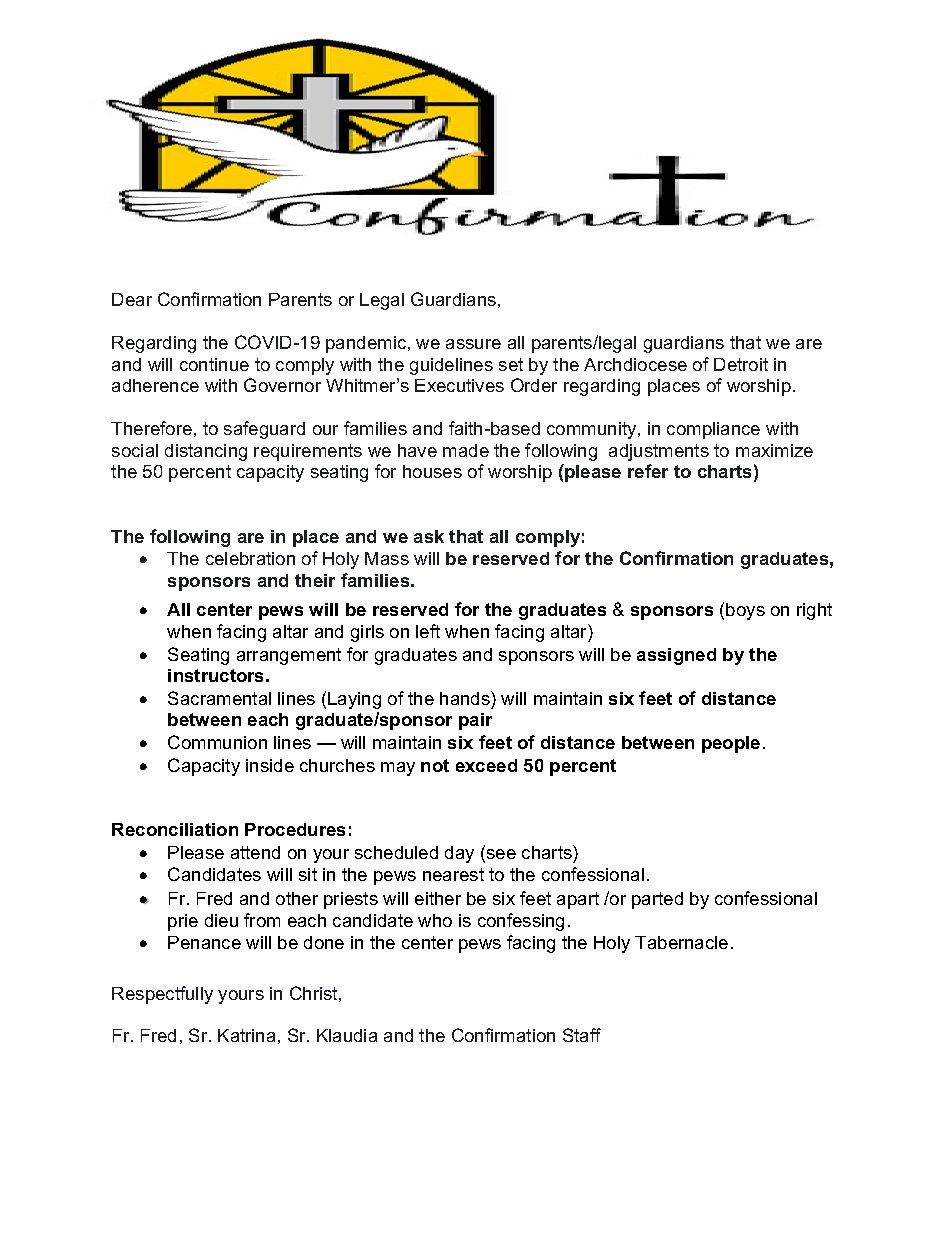 Image resolution: width=952 pixels, height=1233 pixels. I want to click on Staff, so click(582, 1035).
